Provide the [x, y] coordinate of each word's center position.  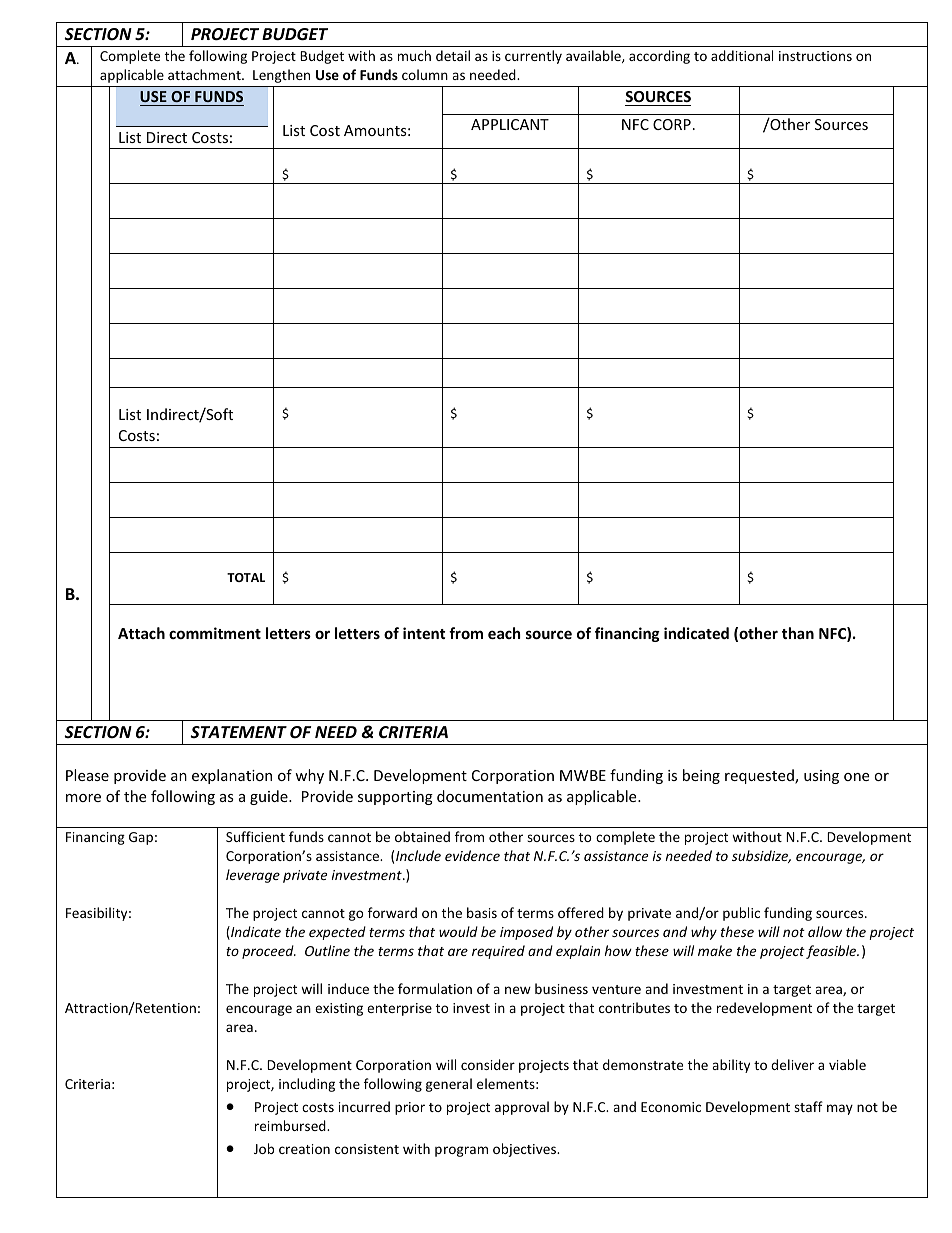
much [414, 55]
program [461, 1151]
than [798, 633]
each [504, 633]
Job [264, 1148]
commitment [215, 633]
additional [742, 55]
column [425, 74]
